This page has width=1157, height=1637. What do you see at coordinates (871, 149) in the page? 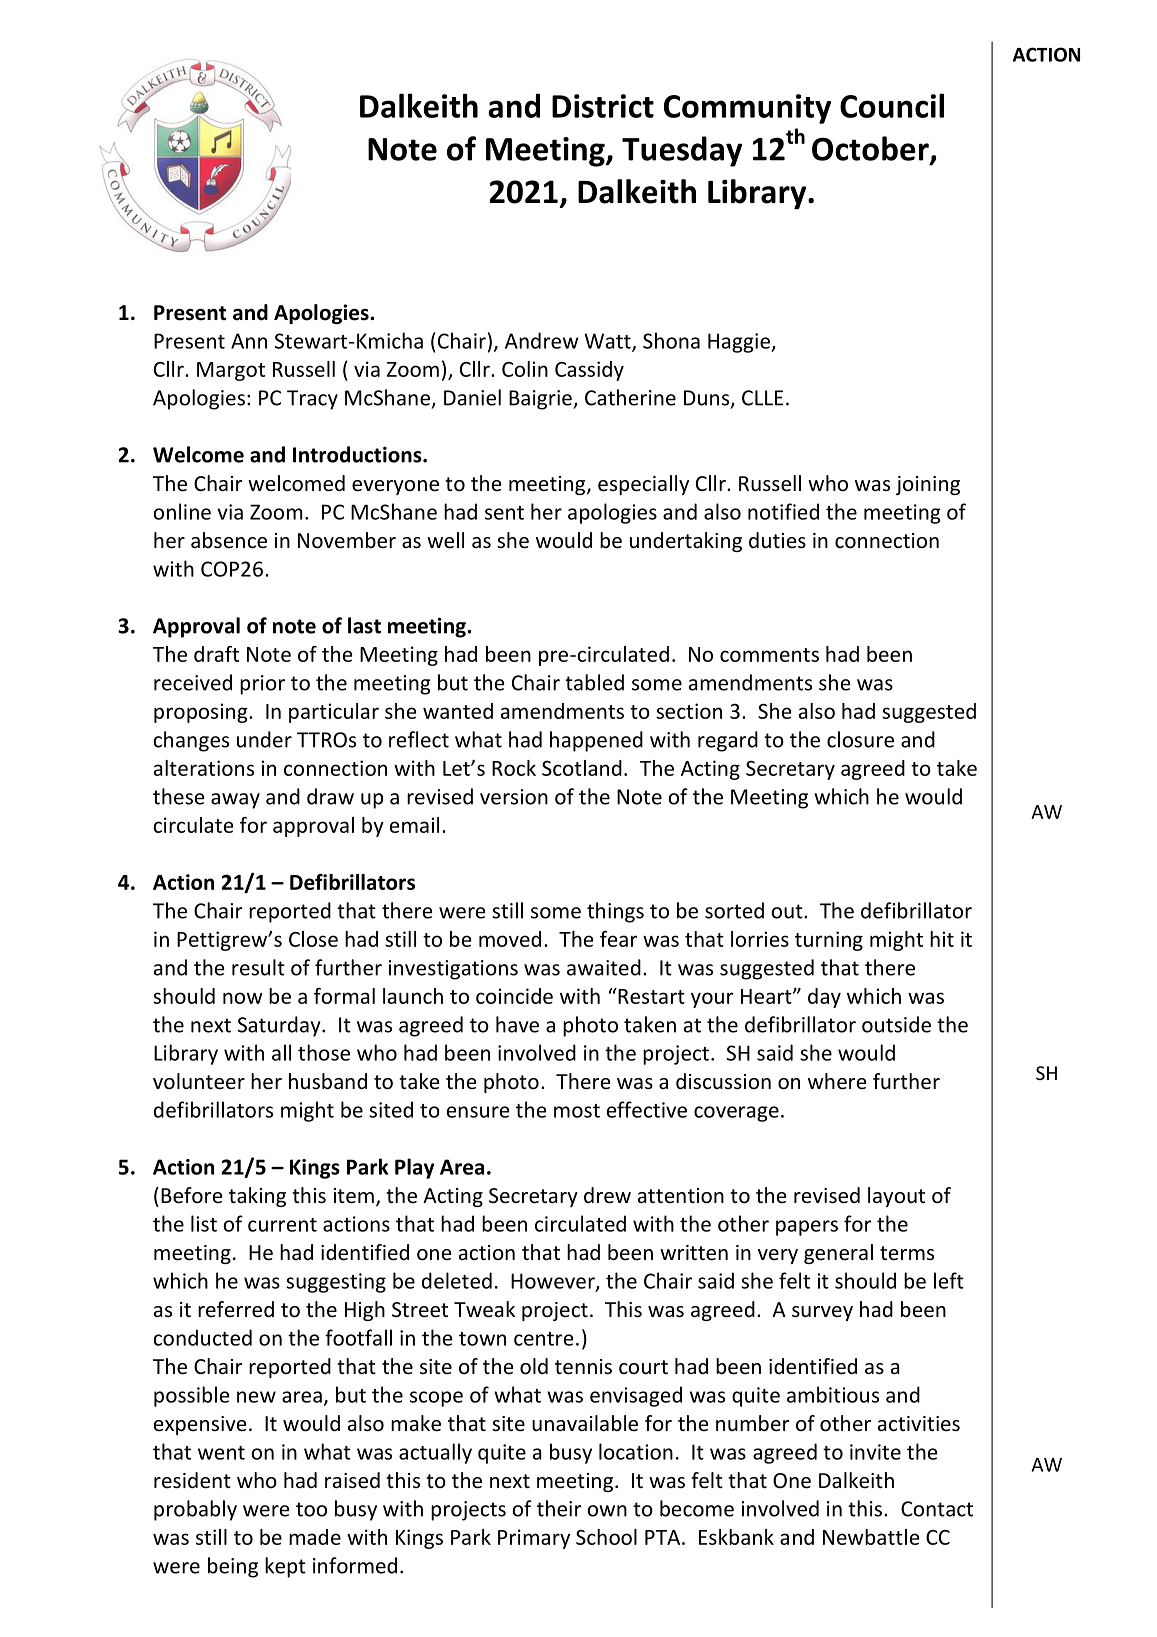
I see `October` at bounding box center [871, 149].
